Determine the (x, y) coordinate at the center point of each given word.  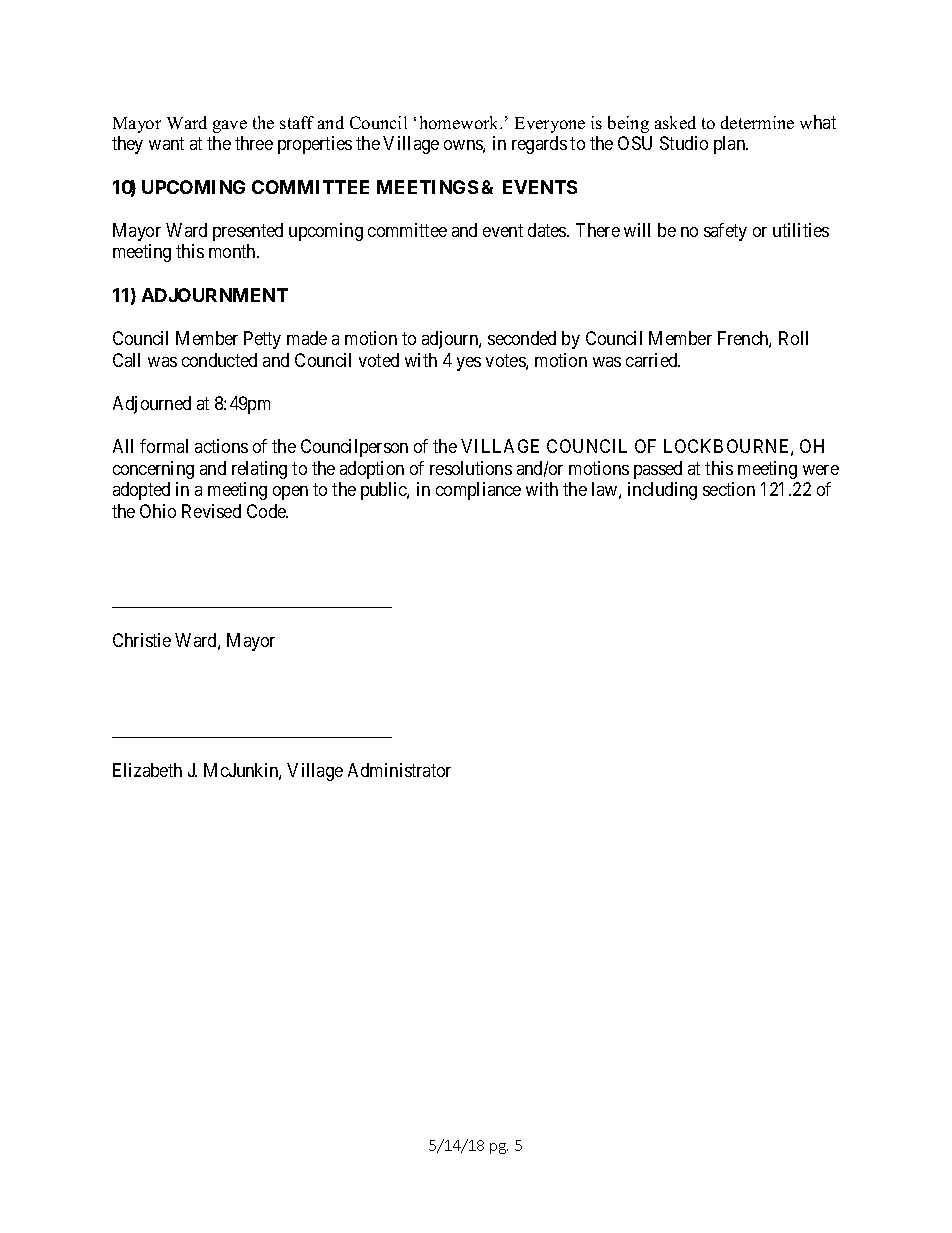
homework (461, 122)
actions (221, 446)
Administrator (399, 770)
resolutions (471, 468)
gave (230, 126)
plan (731, 145)
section (729, 489)
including (662, 491)
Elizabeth (147, 770)
